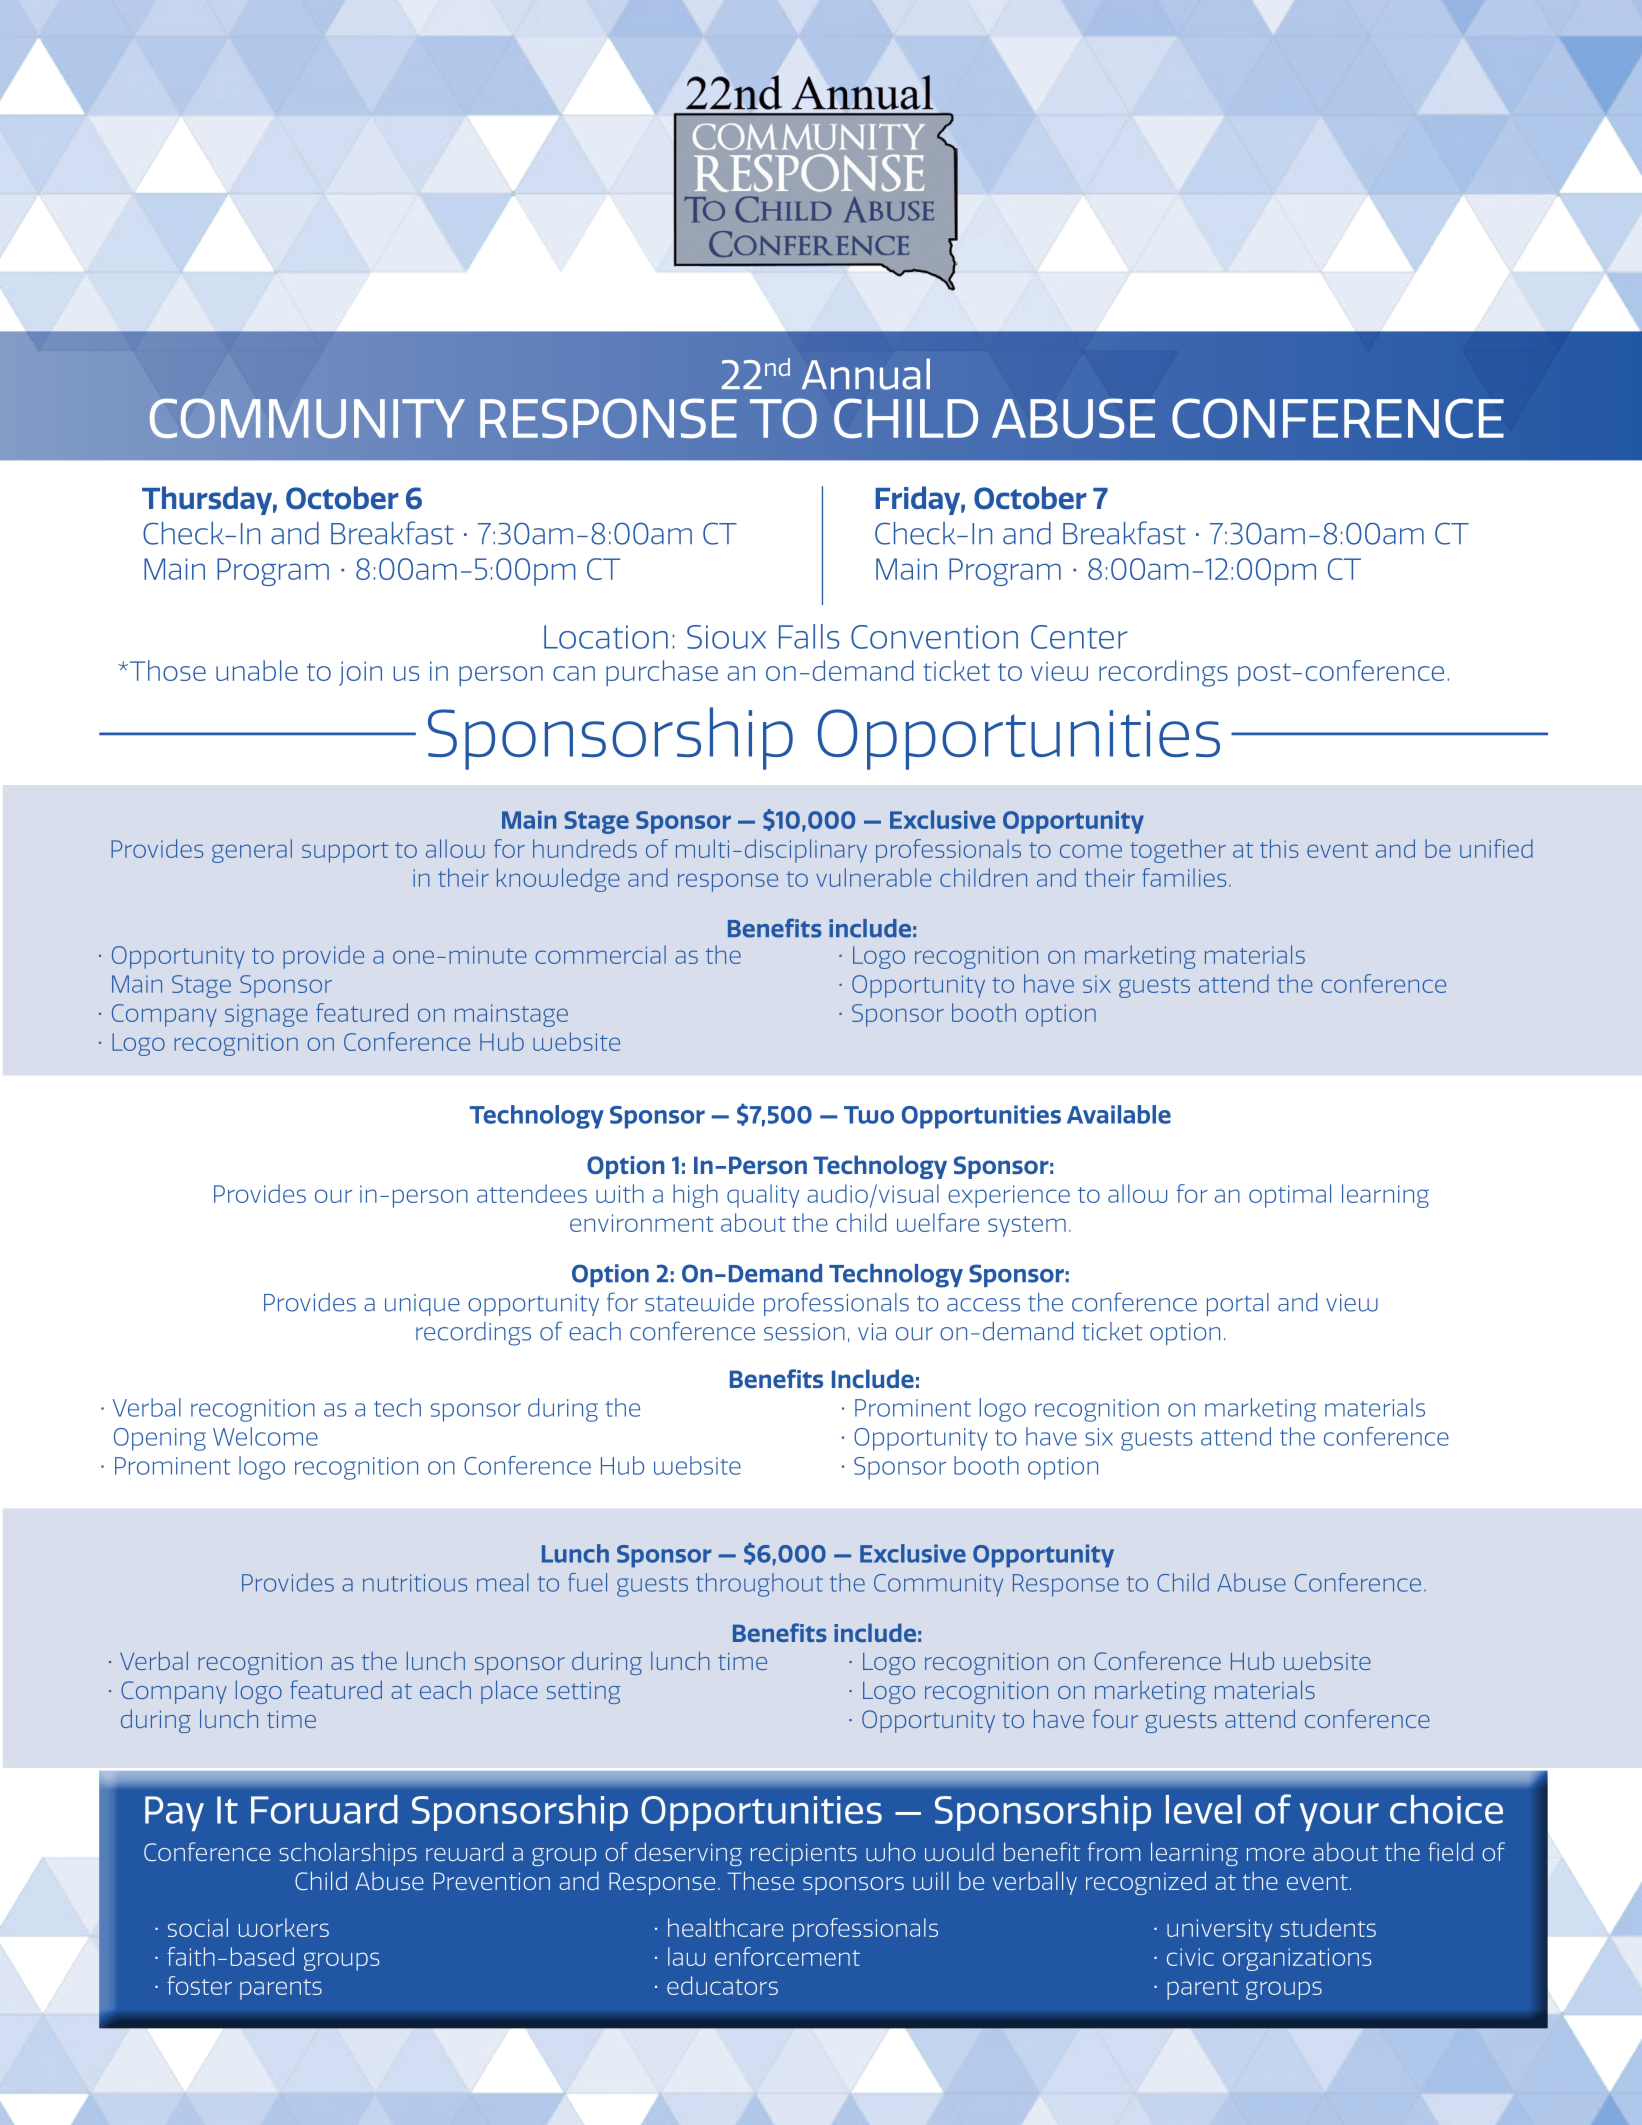  Describe the element at coordinates (787, 1956) in the screenshot. I see `enforcement` at that location.
